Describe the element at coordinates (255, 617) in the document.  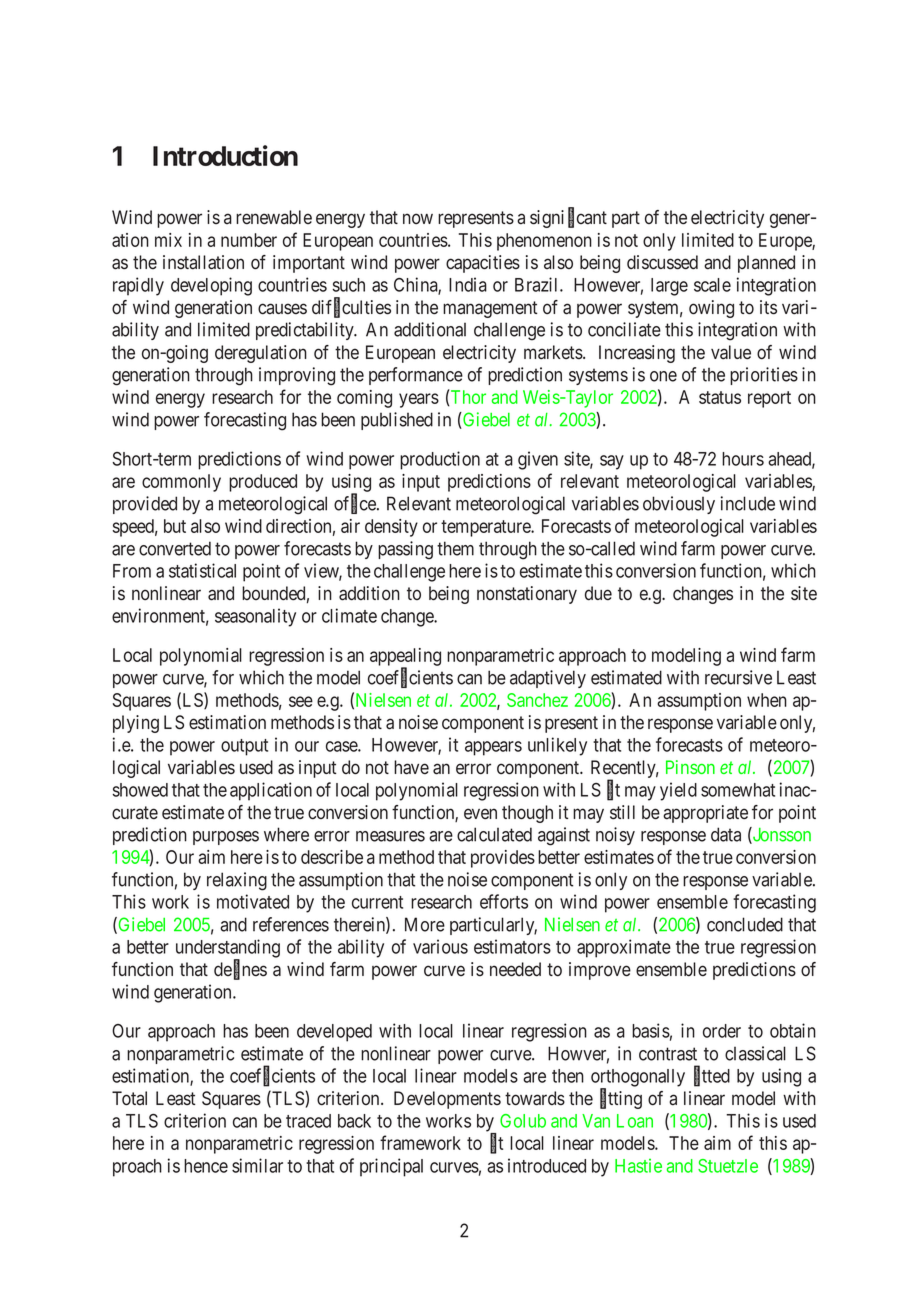
I see `seasonality` at that location.
